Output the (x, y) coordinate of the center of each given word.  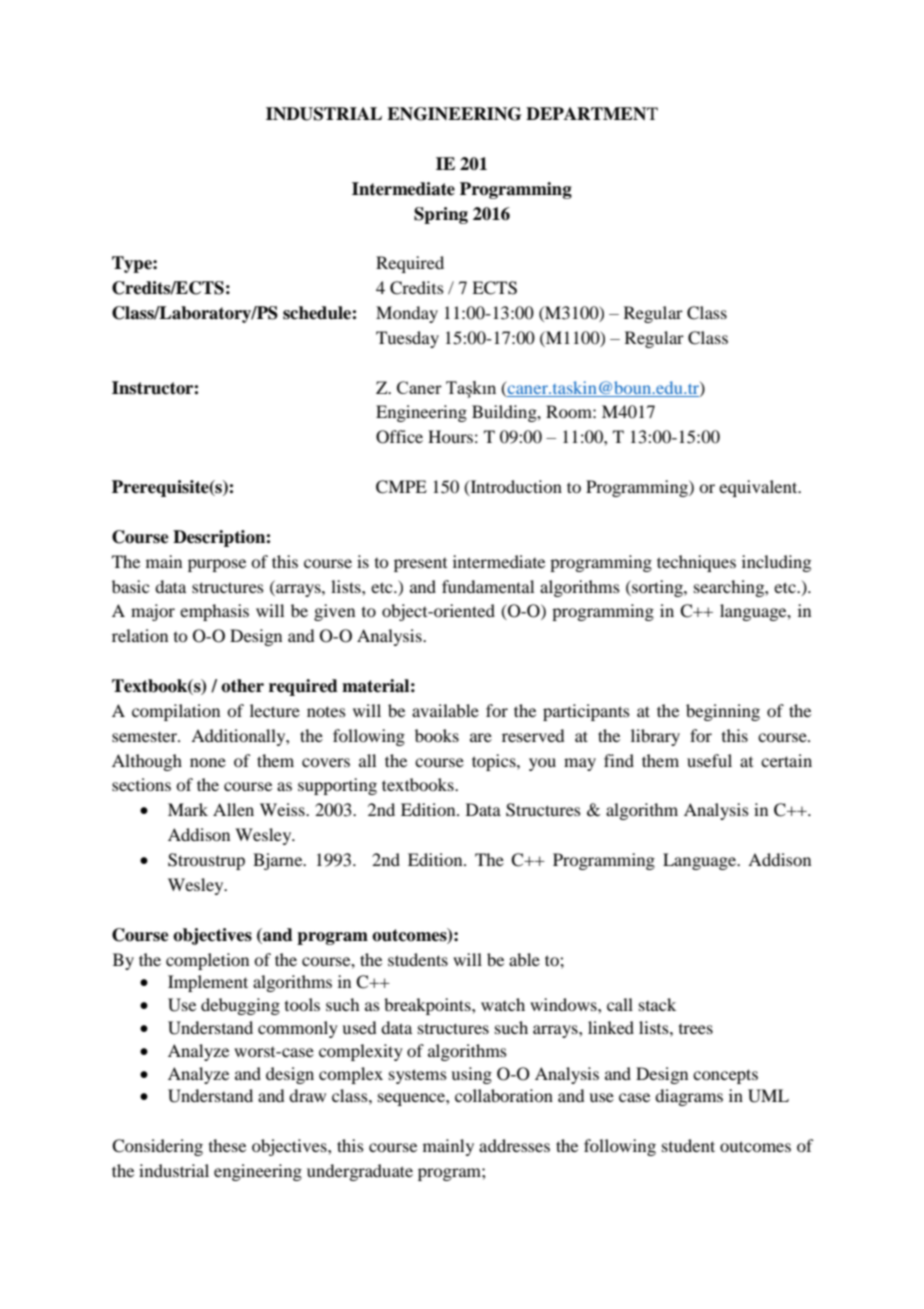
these (227, 1145)
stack (657, 1004)
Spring (441, 215)
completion (207, 961)
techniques (696, 563)
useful (709, 760)
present (420, 565)
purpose (217, 565)
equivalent (759, 488)
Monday (407, 314)
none (208, 762)
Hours (450, 436)
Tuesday (407, 339)
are (481, 737)
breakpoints (428, 1006)
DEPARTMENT (592, 114)
